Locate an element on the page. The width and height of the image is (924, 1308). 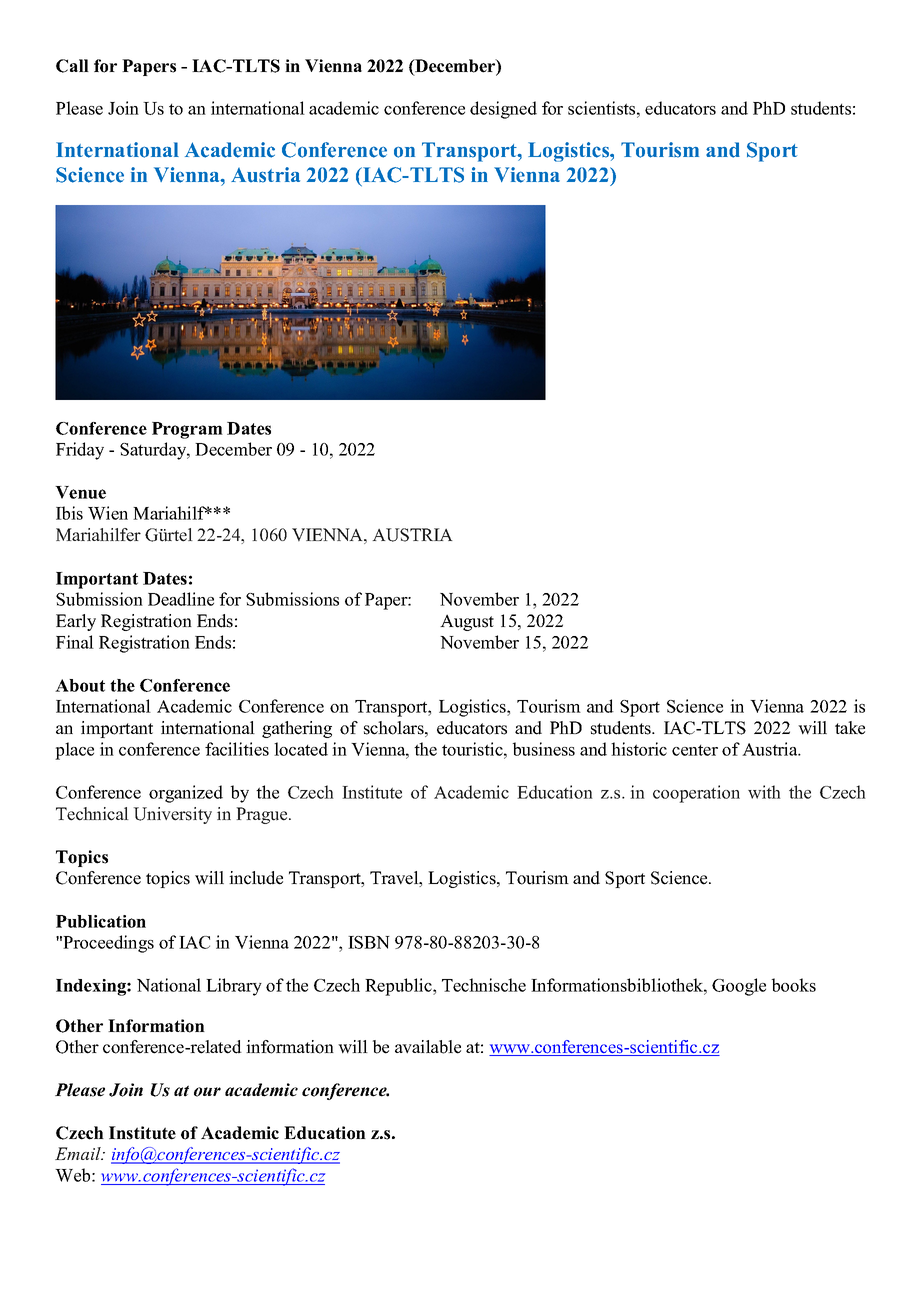
August is located at coordinates (467, 622).
